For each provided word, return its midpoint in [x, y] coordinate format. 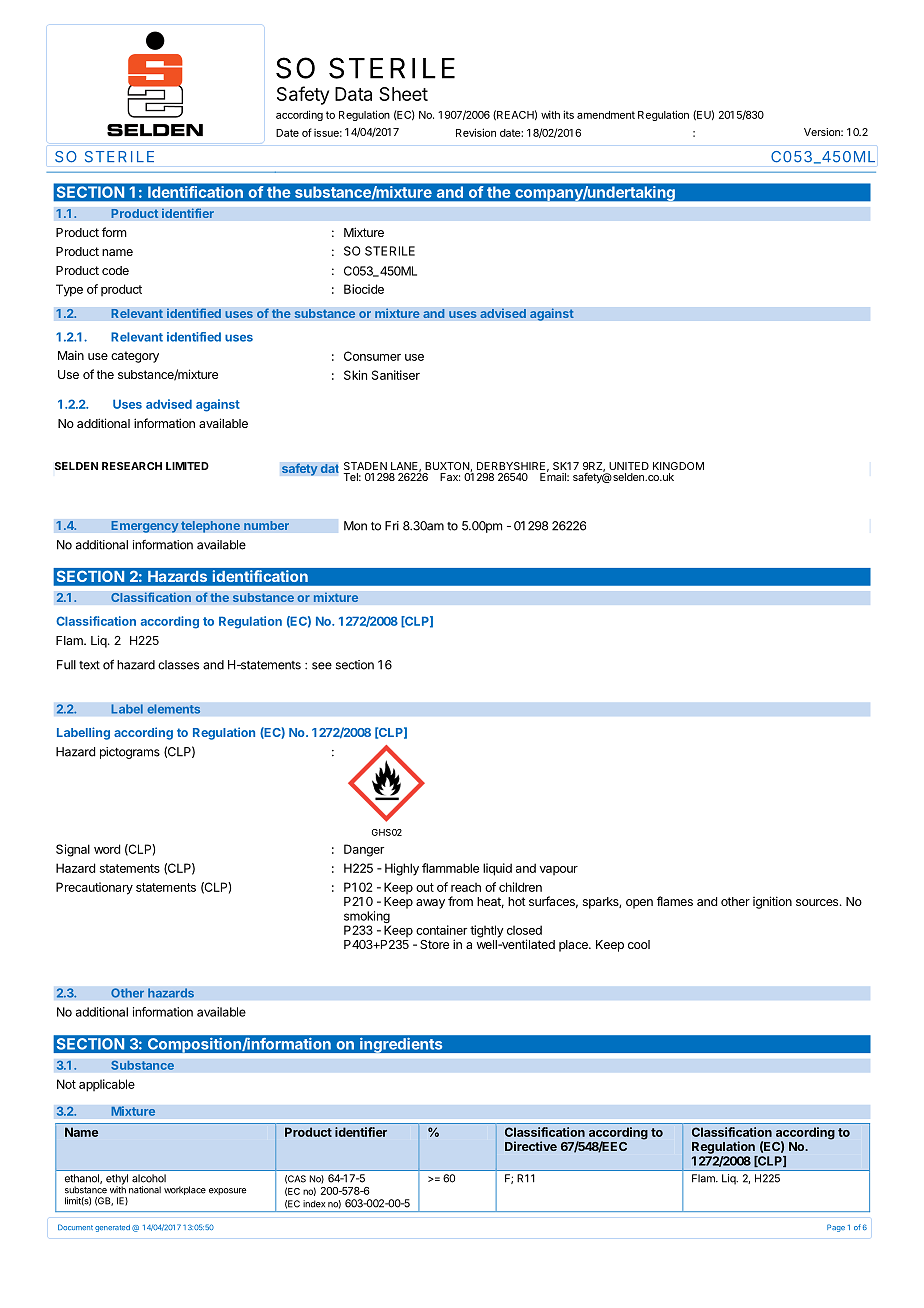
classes [178, 665]
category [135, 357]
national [145, 1190]
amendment [606, 115]
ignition [772, 902]
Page [836, 1228]
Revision [476, 132]
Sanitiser [396, 375]
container [441, 930]
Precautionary [94, 888]
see [322, 666]
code [115, 270]
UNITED [629, 466]
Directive [531, 1146]
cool [639, 944]
